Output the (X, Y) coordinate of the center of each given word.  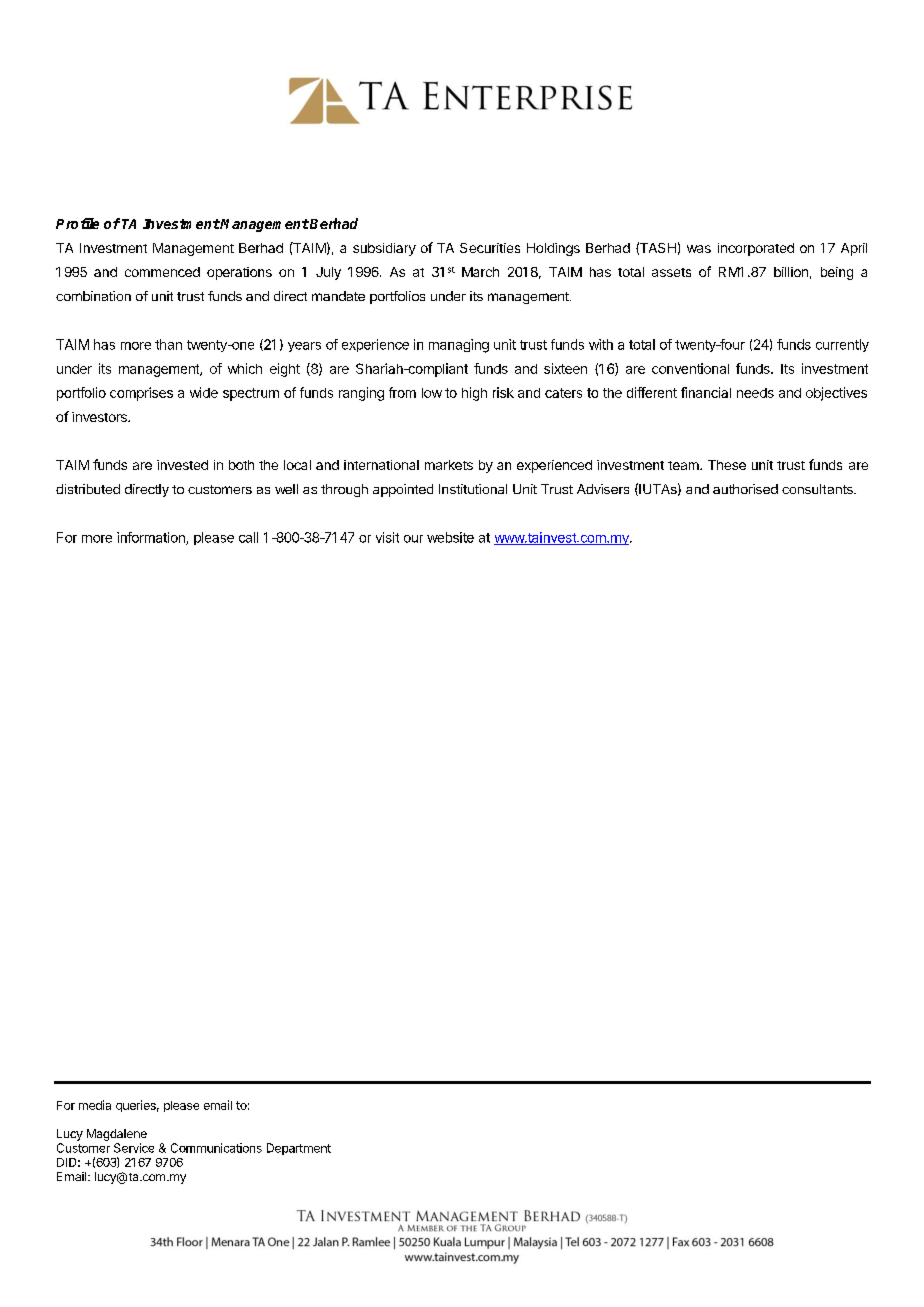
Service (134, 1148)
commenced (162, 272)
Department (299, 1149)
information (152, 538)
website (450, 537)
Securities (490, 248)
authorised (745, 489)
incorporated (756, 249)
